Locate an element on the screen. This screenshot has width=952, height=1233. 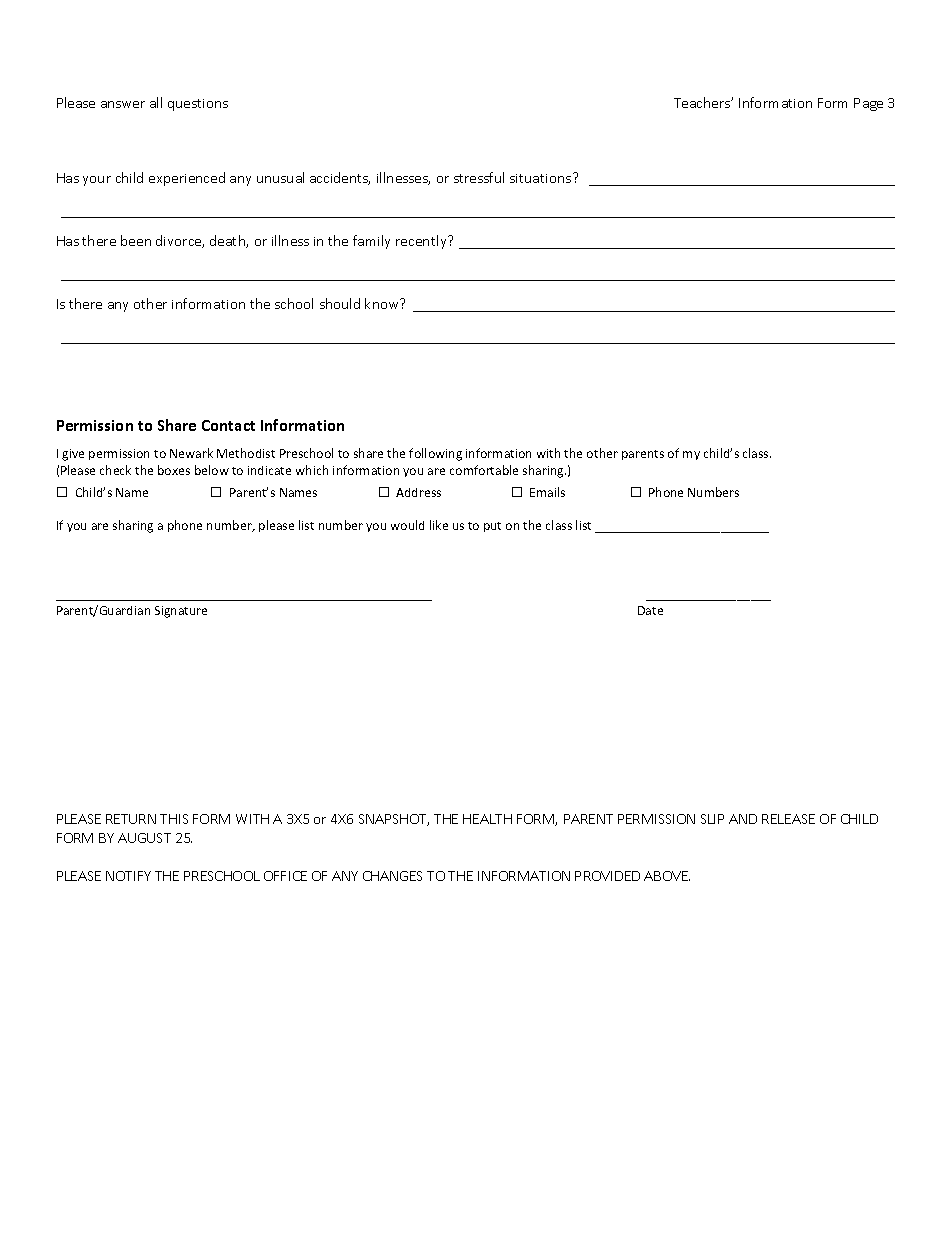
AUGUST is located at coordinates (144, 838).
